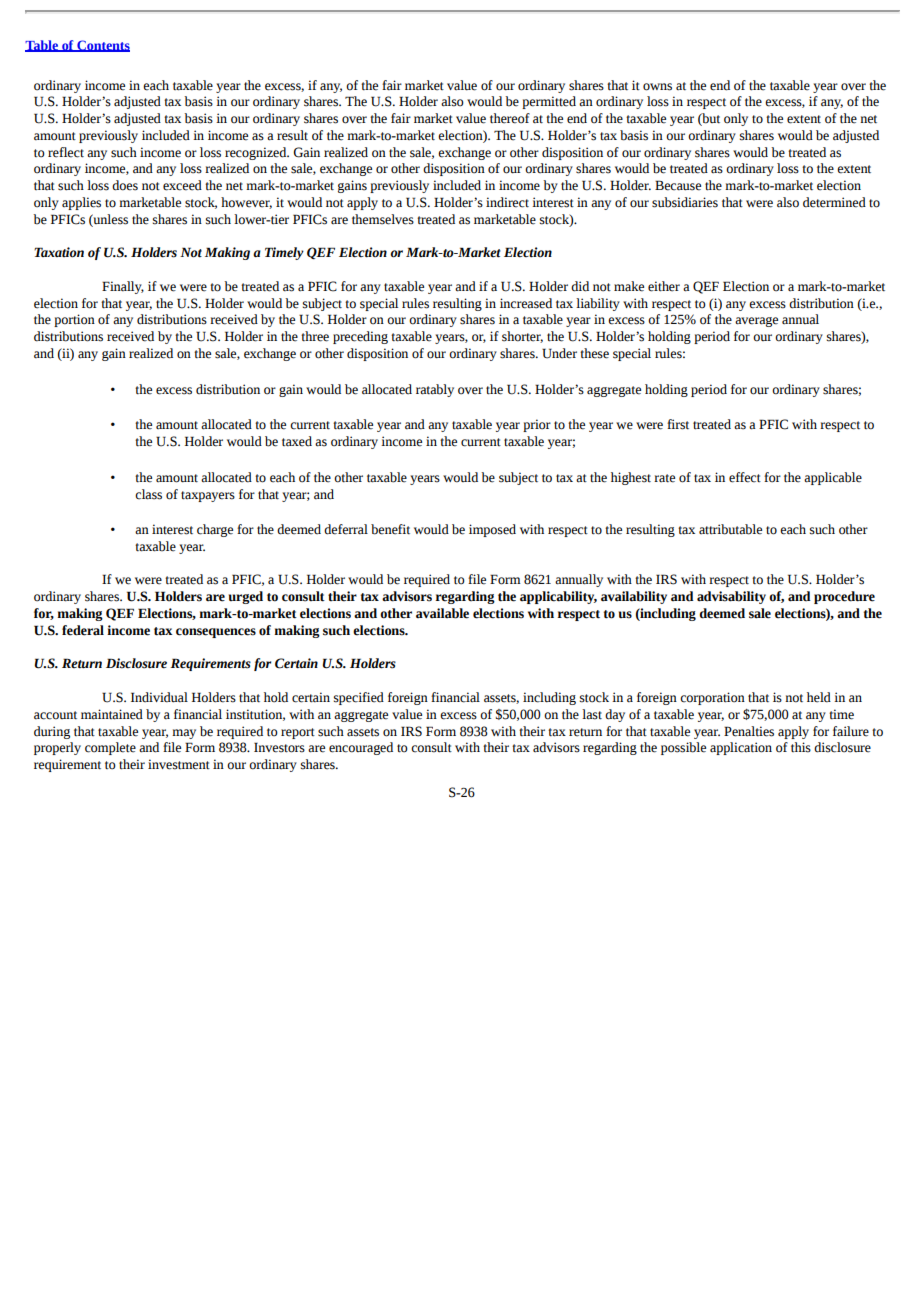 The width and height of the image is (924, 1308). I want to click on prior, so click(537, 425).
